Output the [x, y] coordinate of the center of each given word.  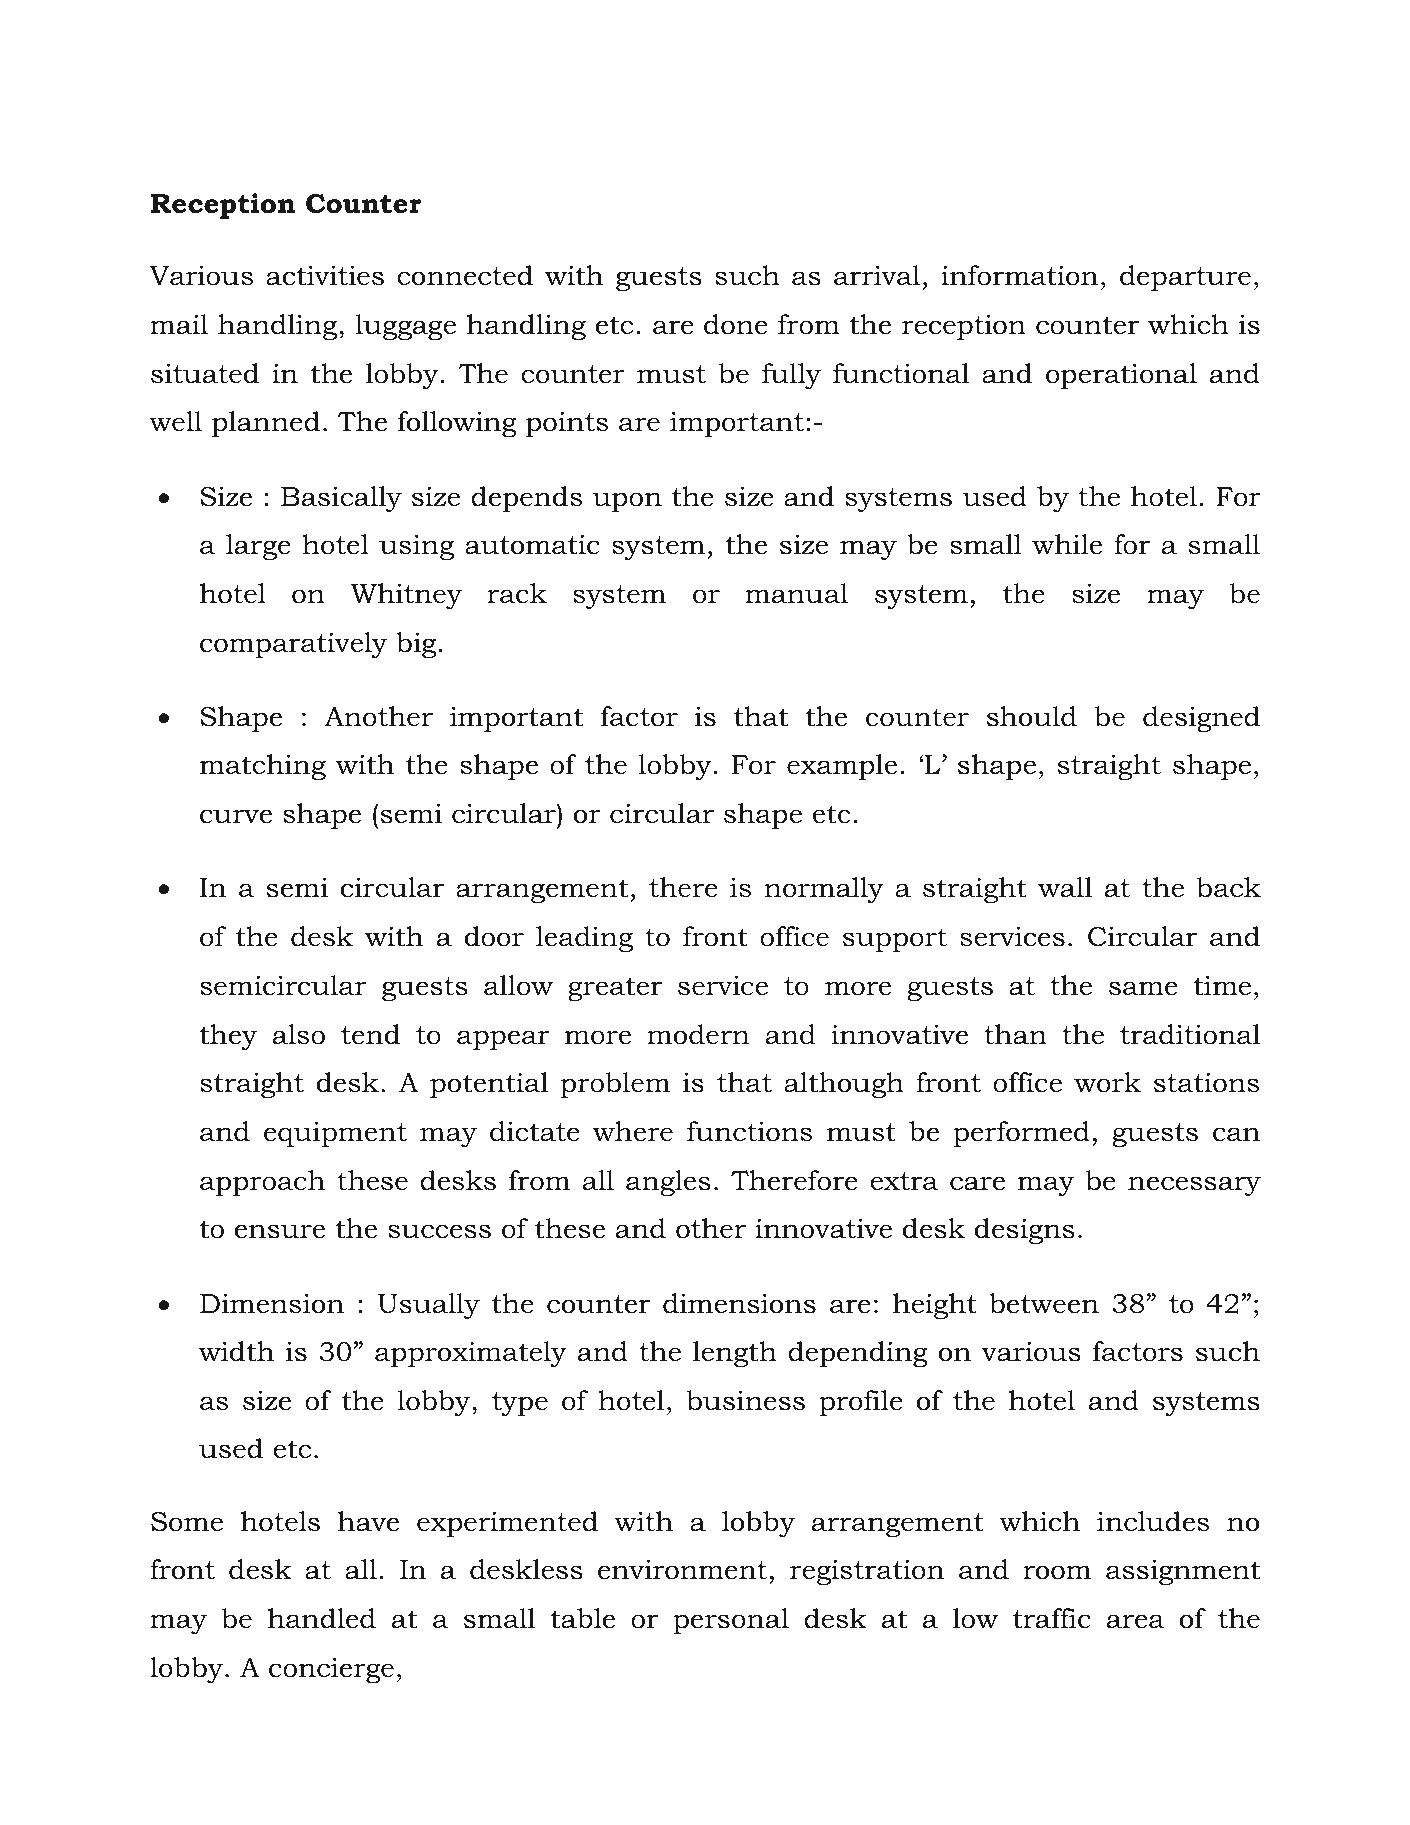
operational [1121, 376]
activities [325, 275]
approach [262, 1183]
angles [668, 1183]
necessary [1194, 1186]
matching [263, 767]
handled [322, 1618]
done [736, 324]
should [1032, 716]
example [842, 767]
